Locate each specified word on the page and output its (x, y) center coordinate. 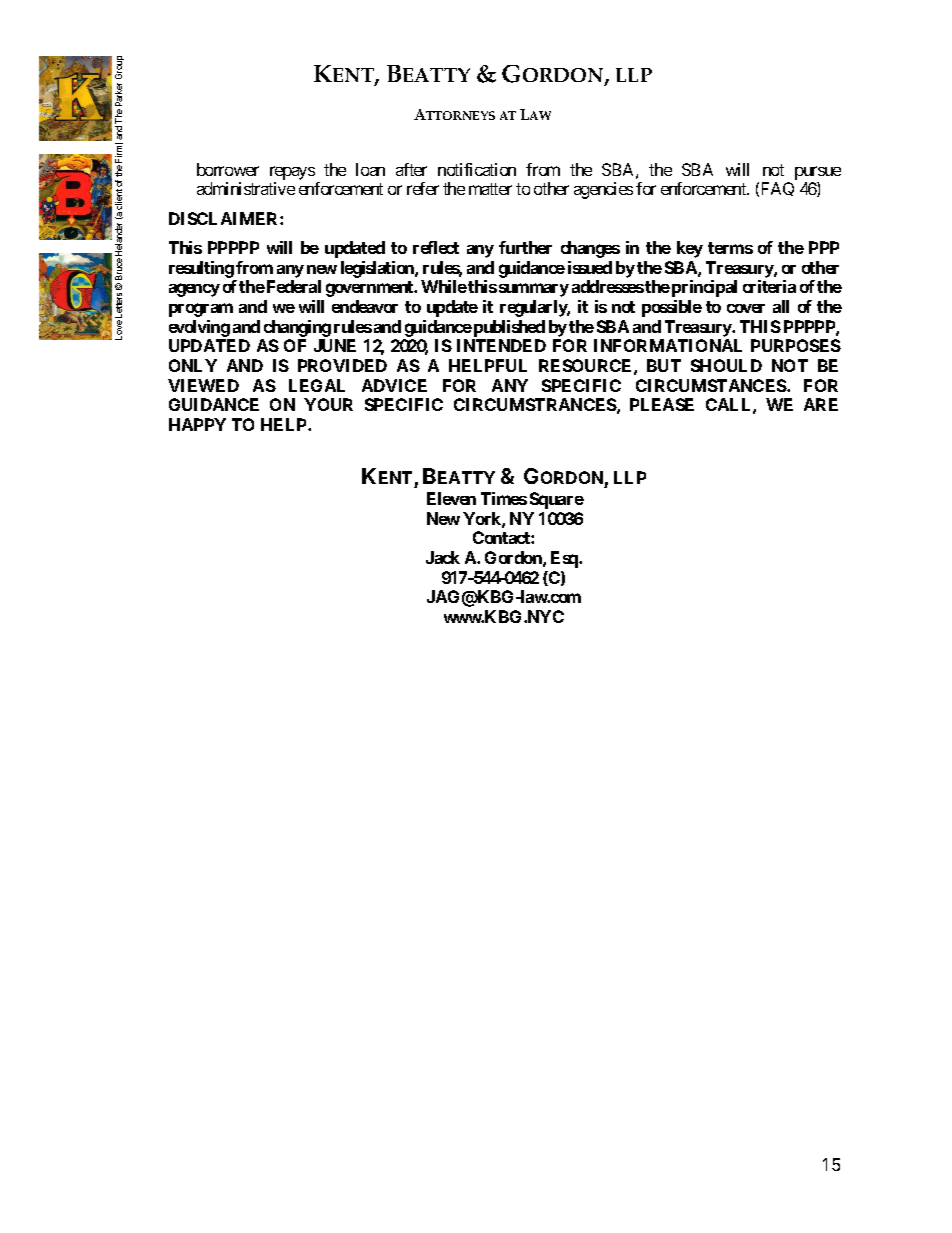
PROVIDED (342, 365)
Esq (565, 559)
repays (292, 174)
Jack (443, 557)
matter (490, 189)
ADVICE (394, 385)
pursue (818, 174)
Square (557, 500)
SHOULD (726, 365)
